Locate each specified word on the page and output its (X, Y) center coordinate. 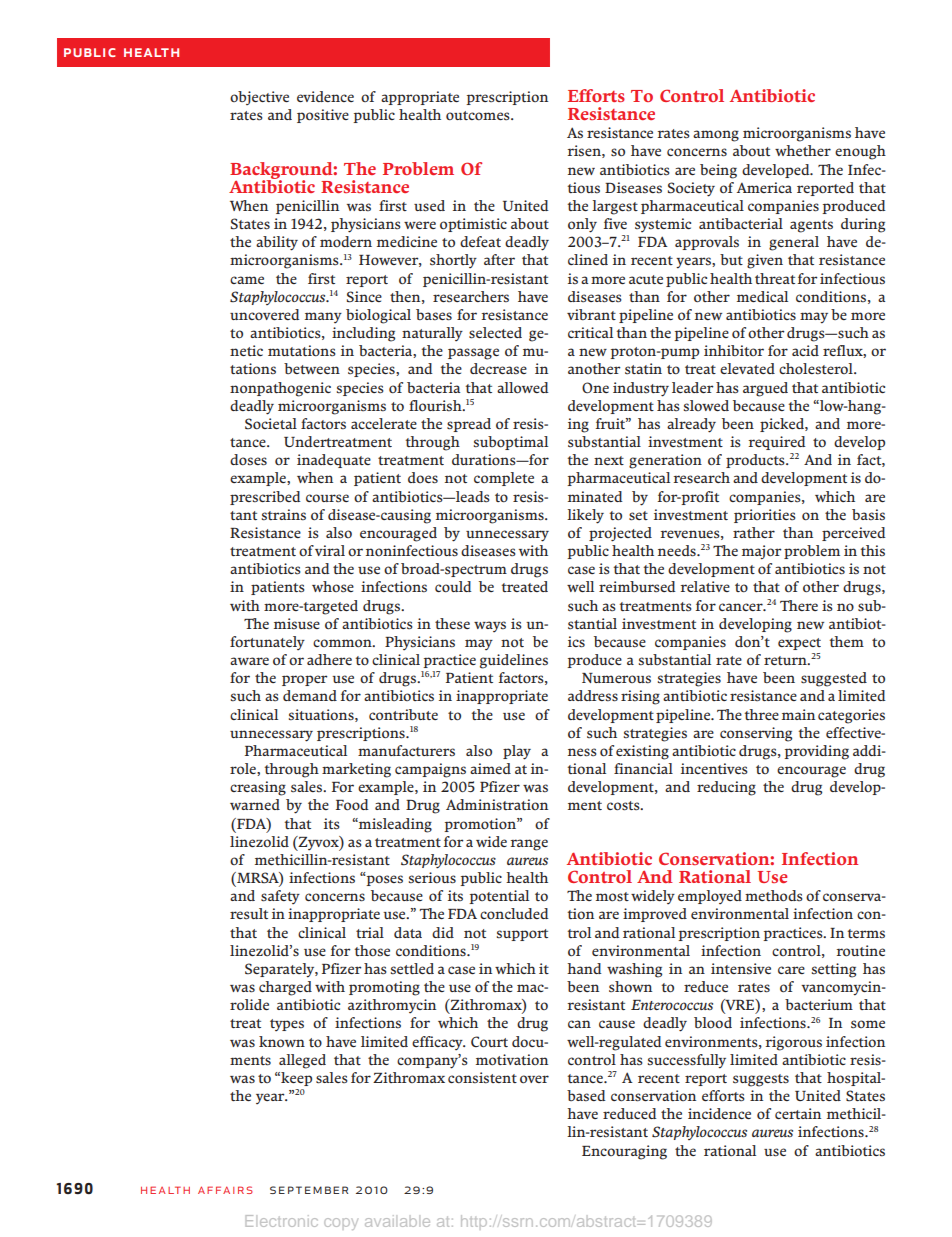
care (791, 970)
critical (590, 332)
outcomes (479, 115)
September (309, 1190)
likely (585, 516)
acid (805, 350)
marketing (356, 770)
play (517, 752)
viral (330, 550)
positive (323, 116)
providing (816, 752)
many (323, 317)
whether (803, 150)
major (762, 552)
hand (584, 968)
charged (285, 988)
